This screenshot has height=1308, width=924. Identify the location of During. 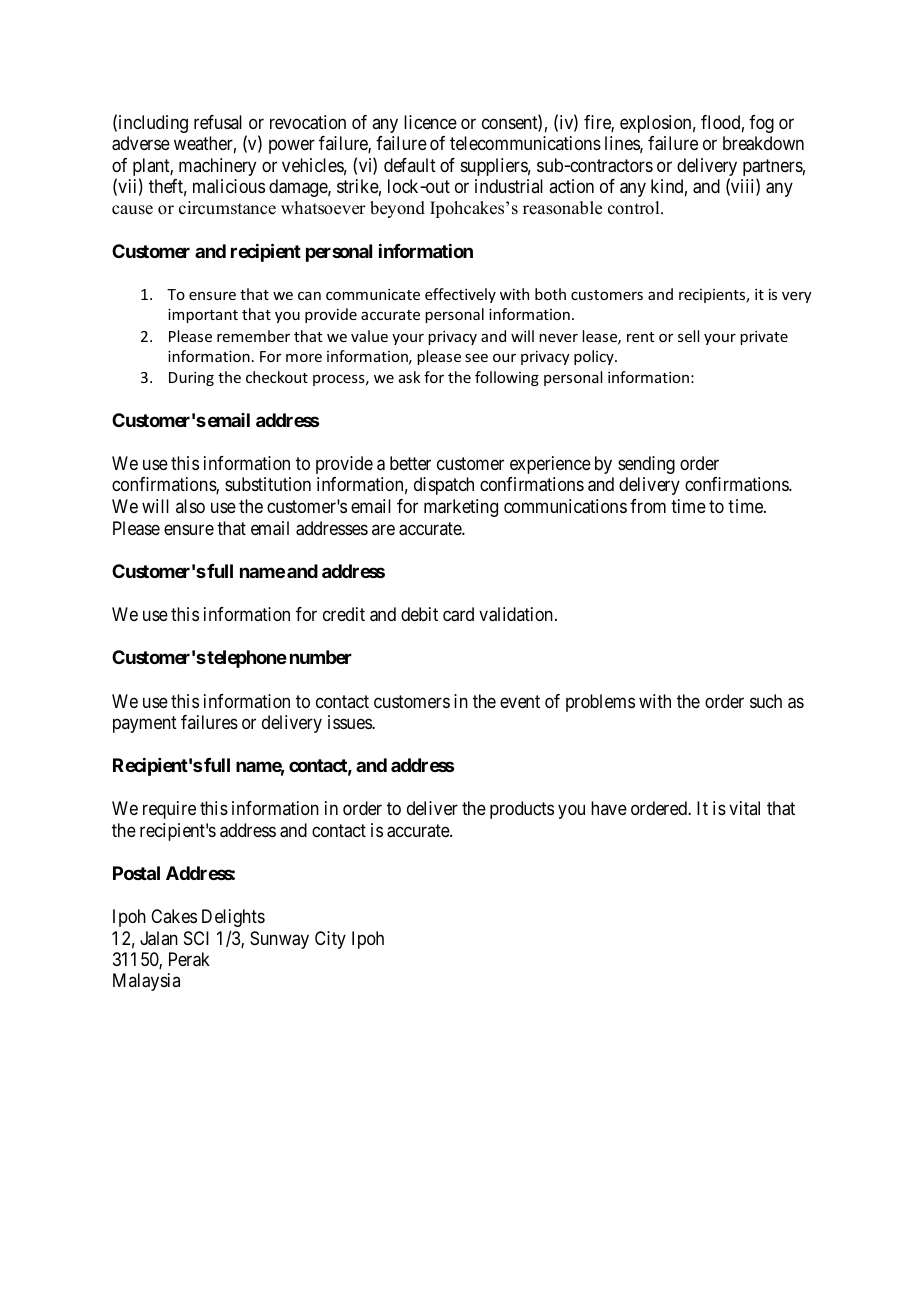
(191, 379).
